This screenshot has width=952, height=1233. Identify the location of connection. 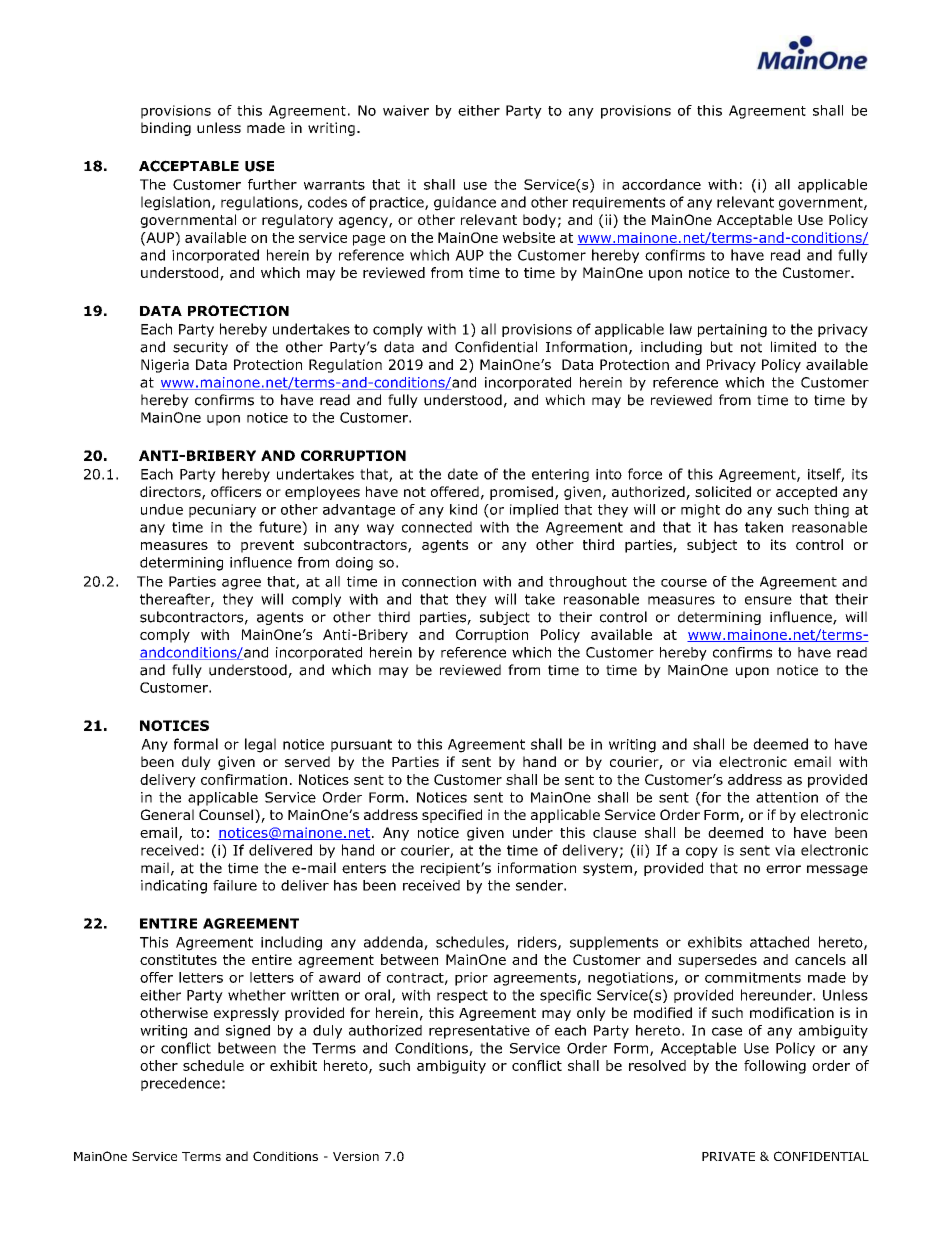
(439, 581).
